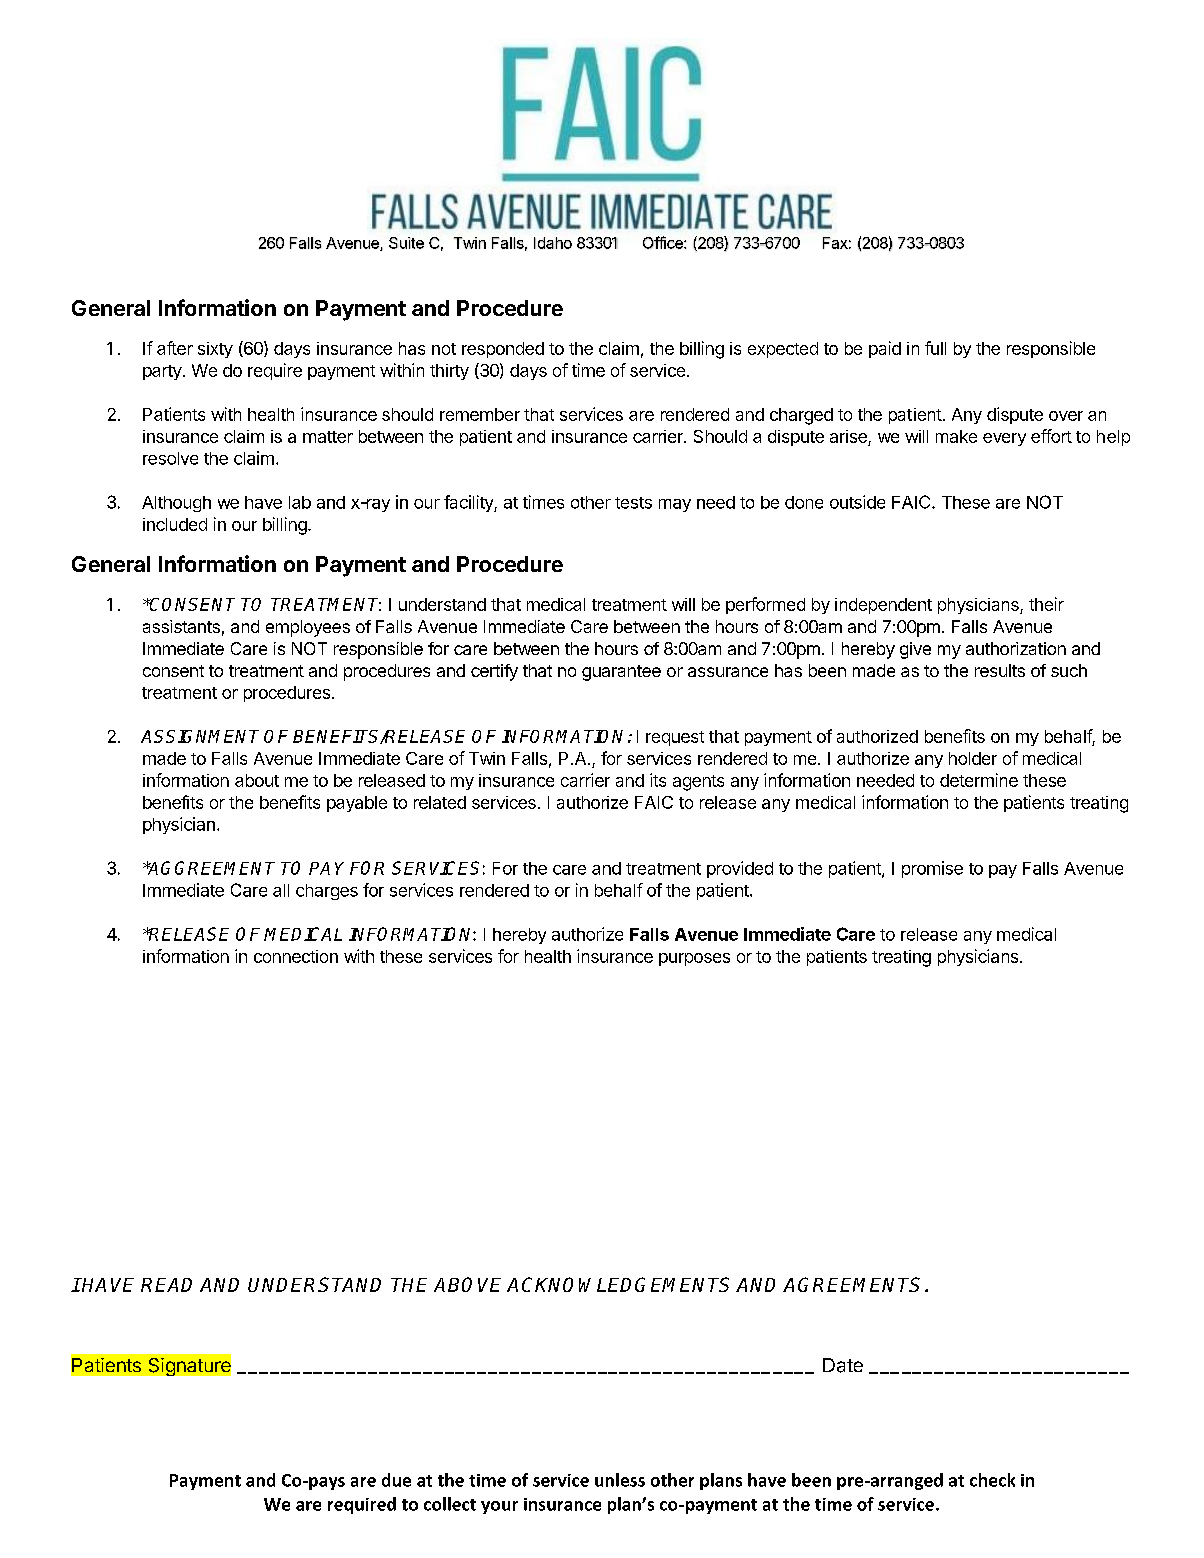 This document has width=1204, height=1558. I want to click on ACKNOWLEDGEMENTS, so click(618, 1284).
